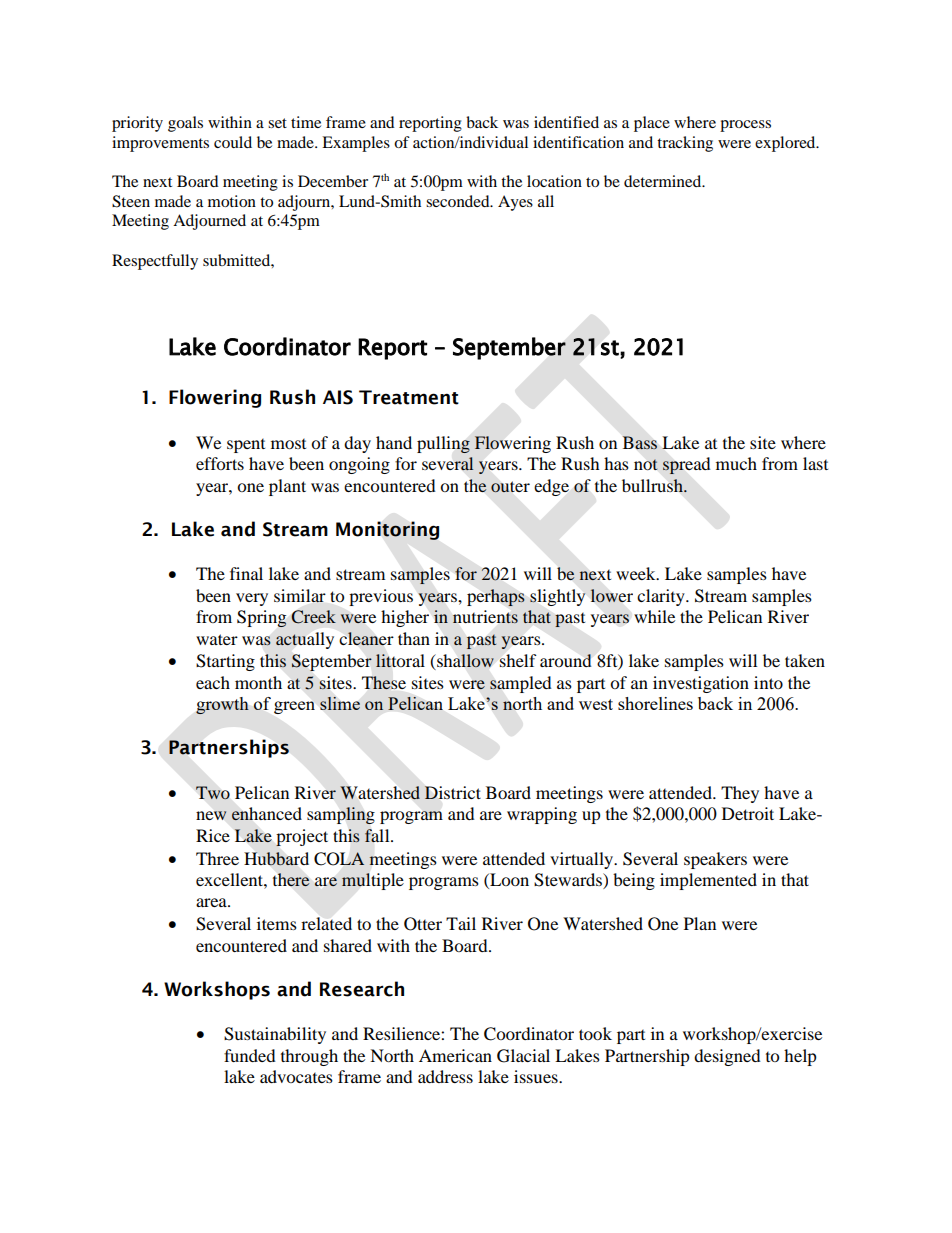  What do you see at coordinates (496, 597) in the page?
I see `perhaps` at bounding box center [496, 597].
